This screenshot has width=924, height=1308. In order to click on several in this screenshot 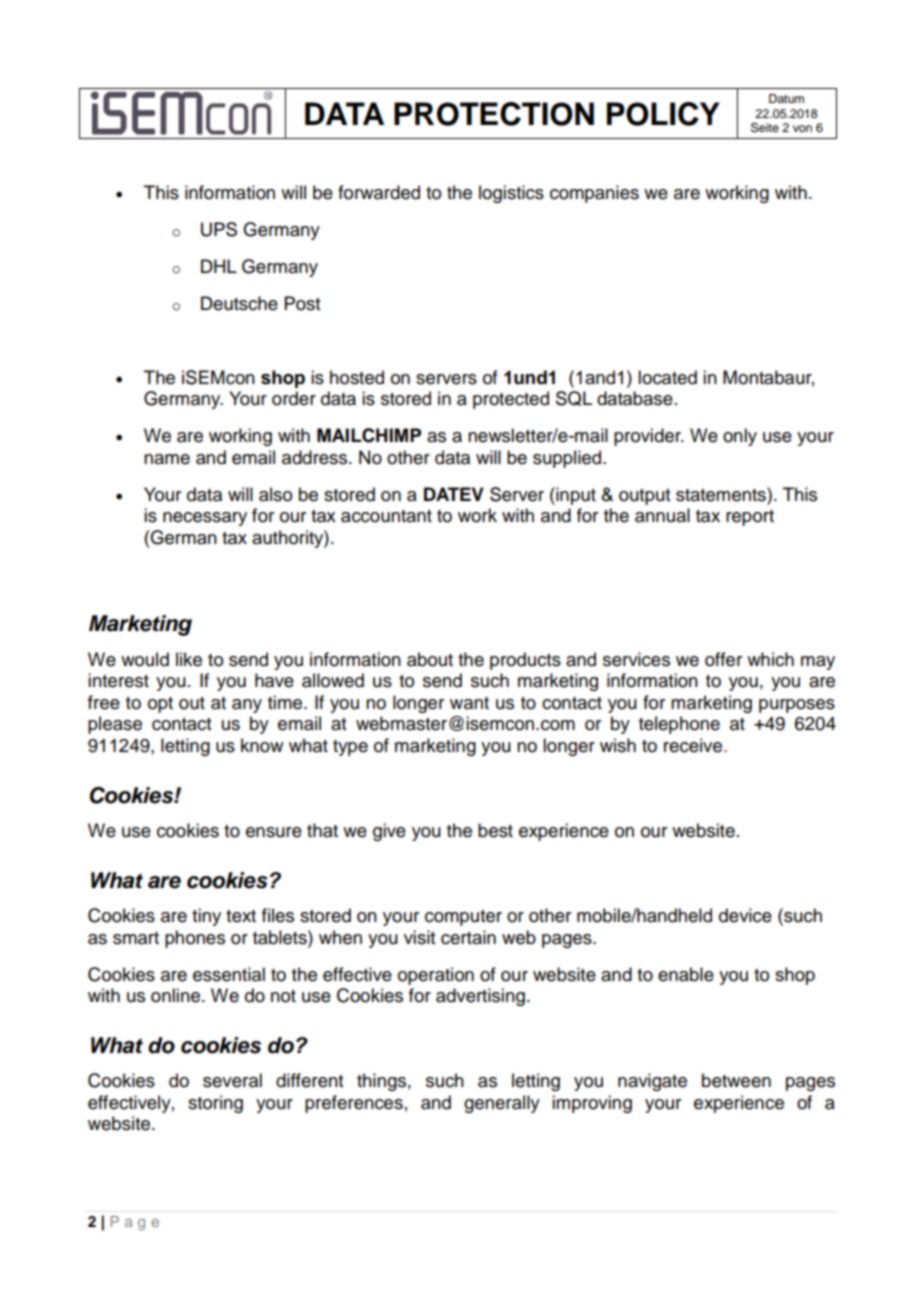, I will do `click(232, 1080)`.
